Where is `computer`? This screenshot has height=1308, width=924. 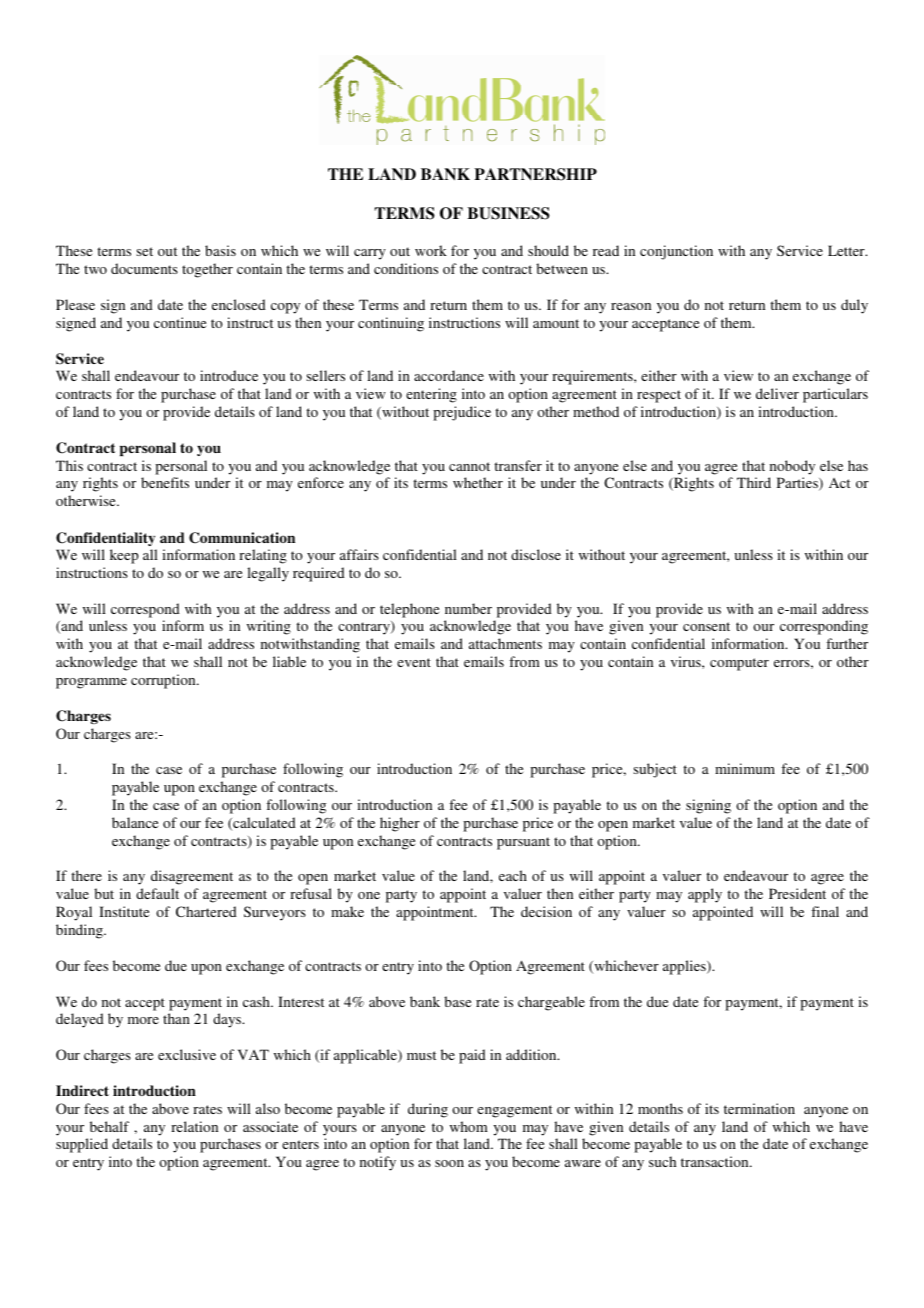 computer is located at coordinates (739, 664).
